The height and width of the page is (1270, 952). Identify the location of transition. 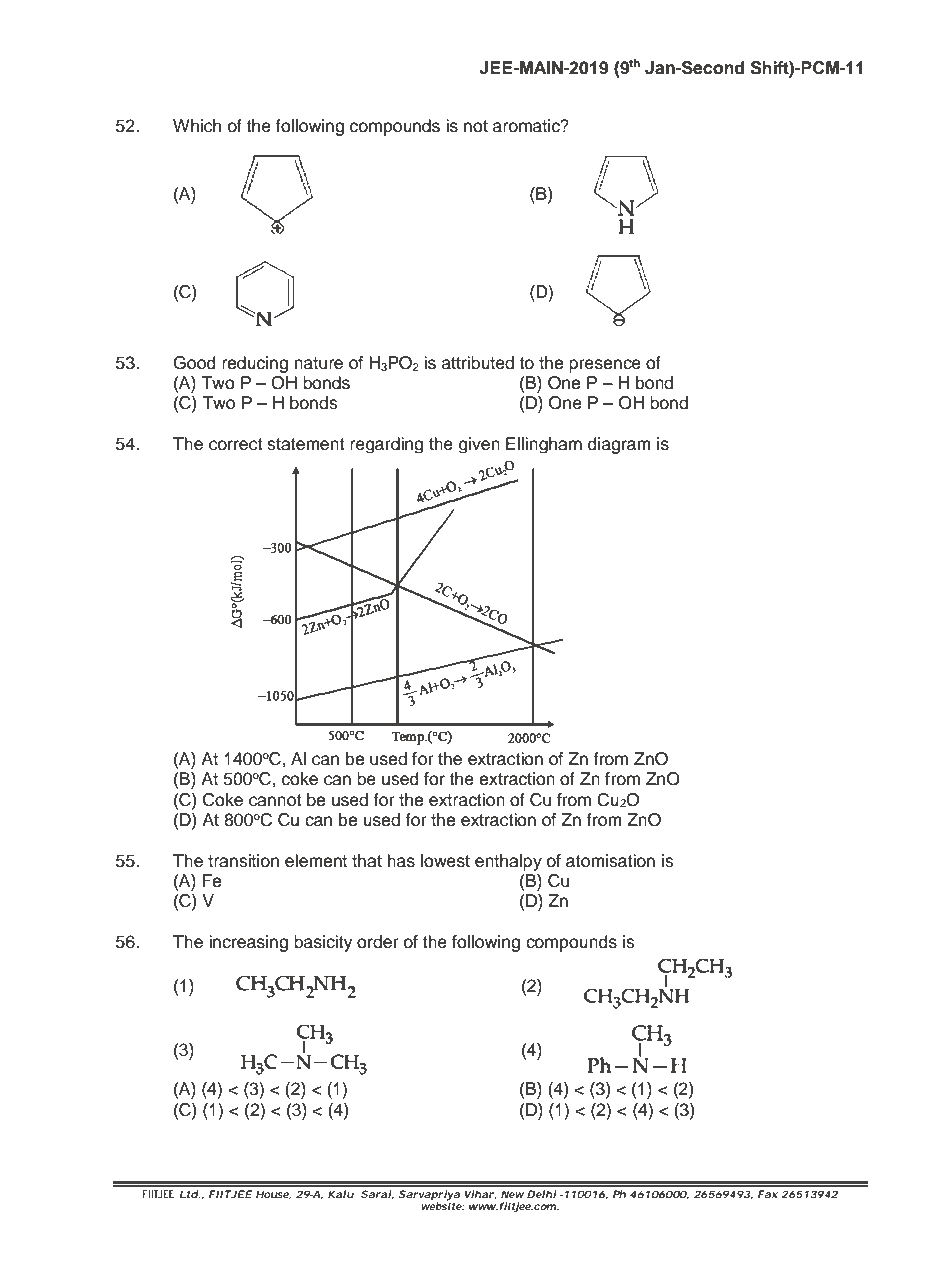
(243, 861).
